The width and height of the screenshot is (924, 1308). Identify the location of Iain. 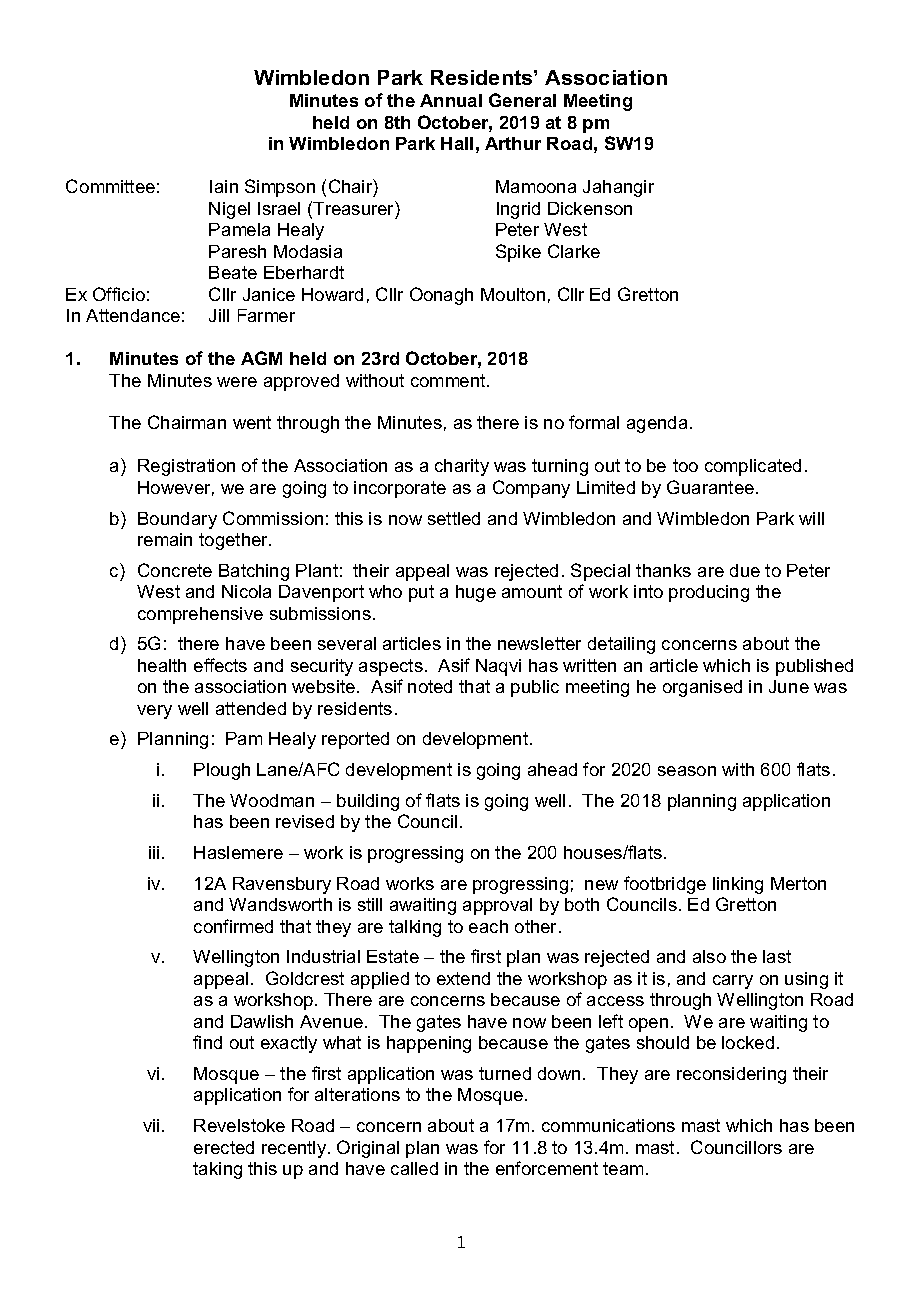
(224, 186).
